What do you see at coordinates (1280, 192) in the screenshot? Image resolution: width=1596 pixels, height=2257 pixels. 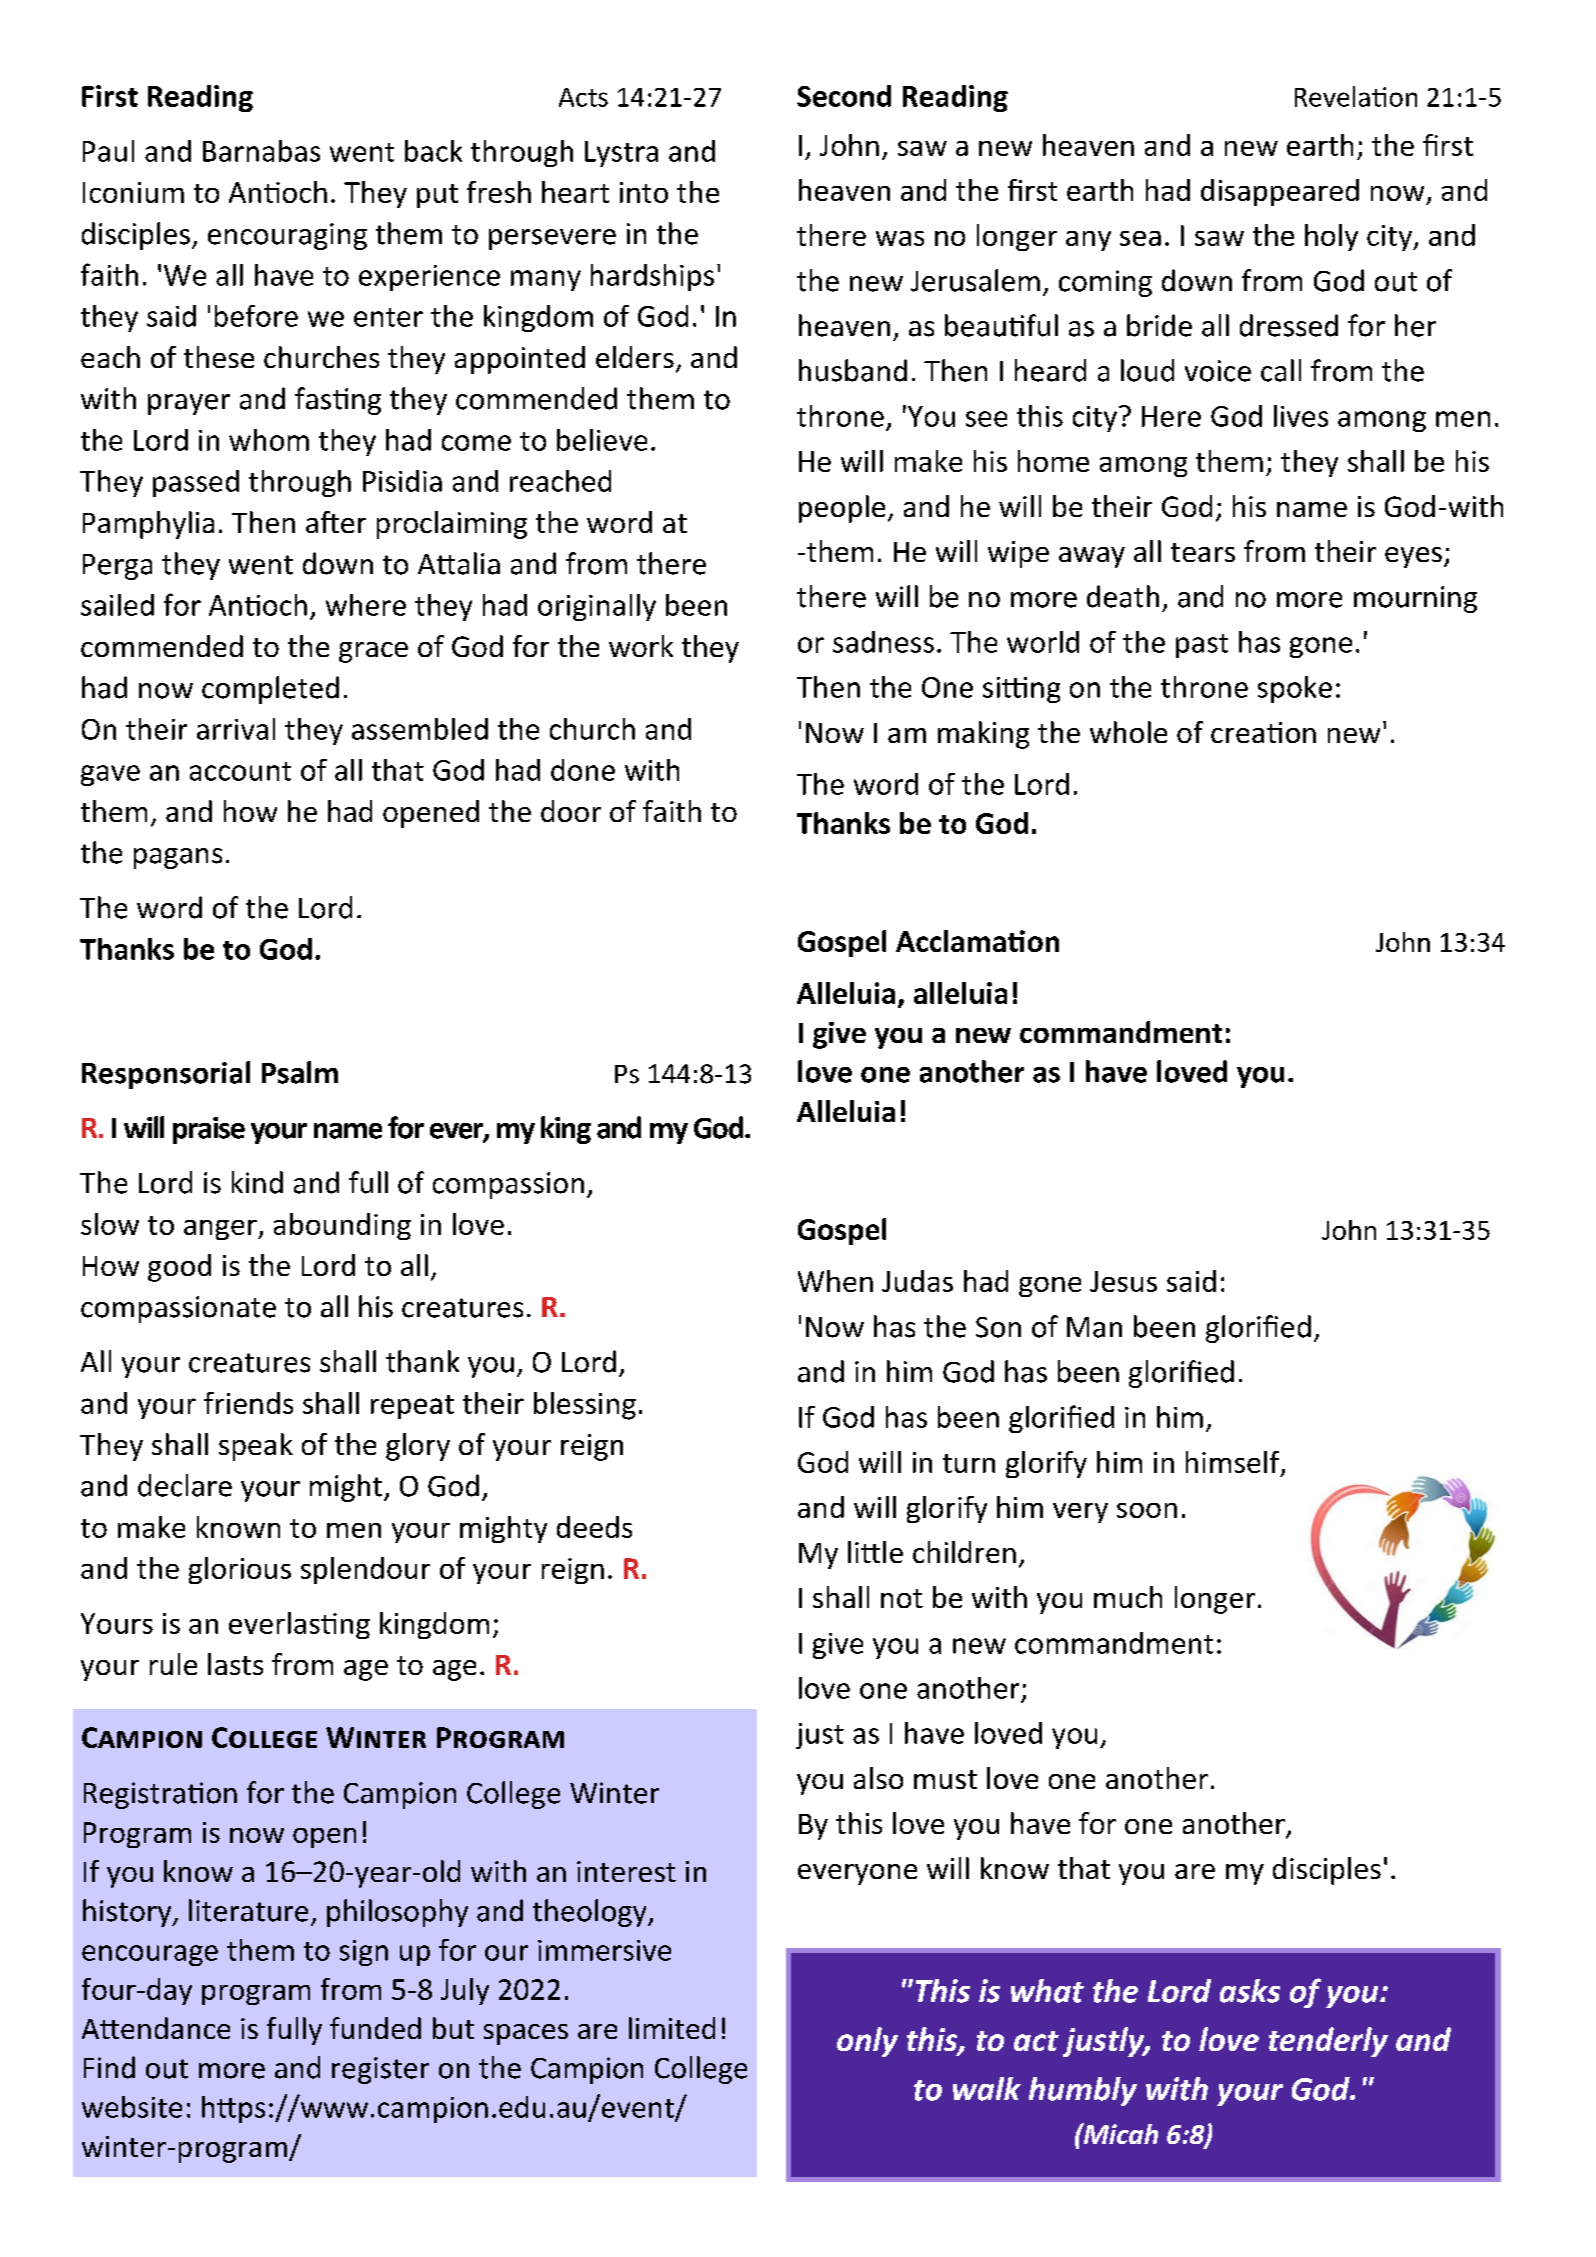 I see `disappeared` at bounding box center [1280, 192].
